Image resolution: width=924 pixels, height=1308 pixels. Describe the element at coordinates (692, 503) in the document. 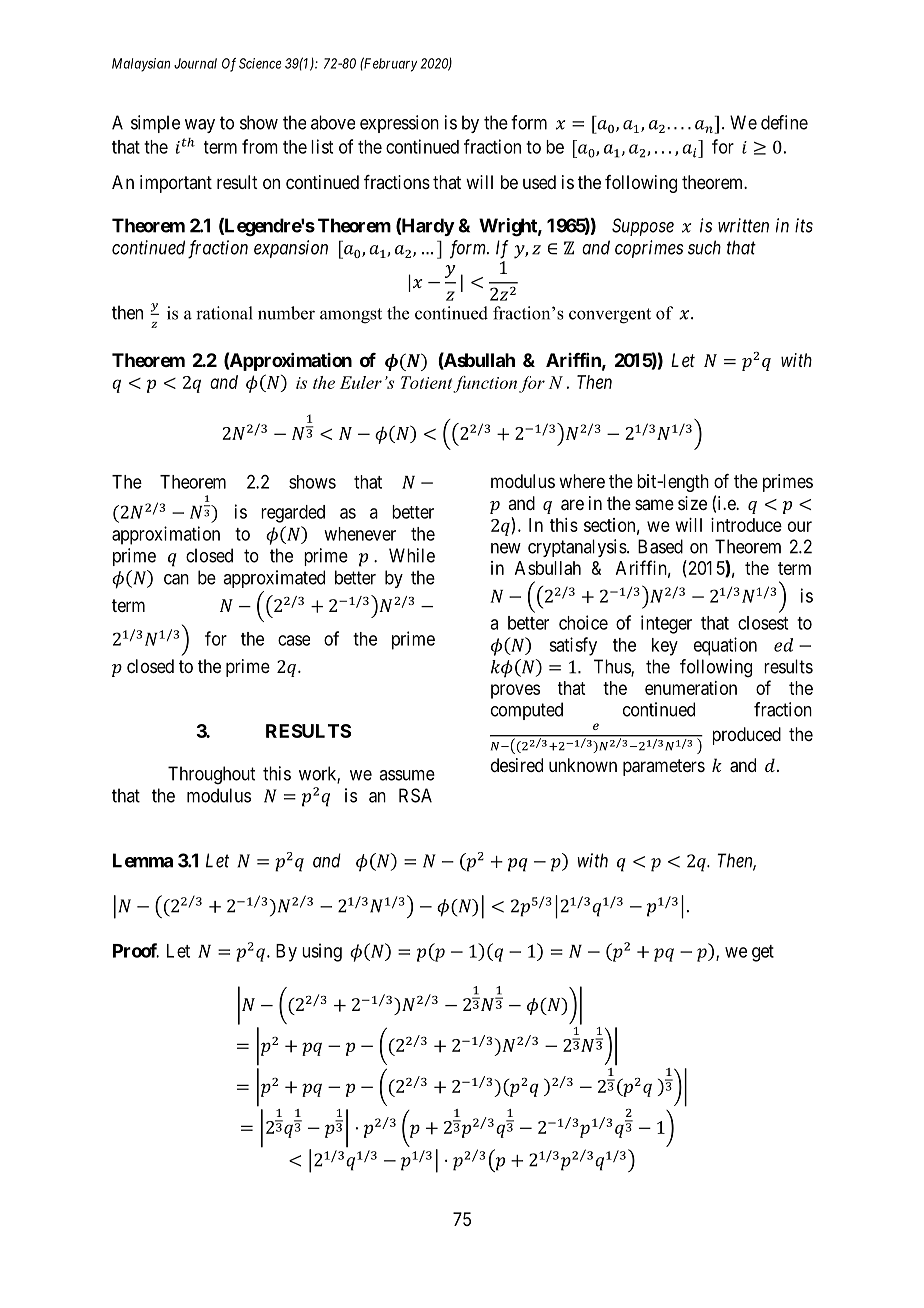

I see `size` at that location.
